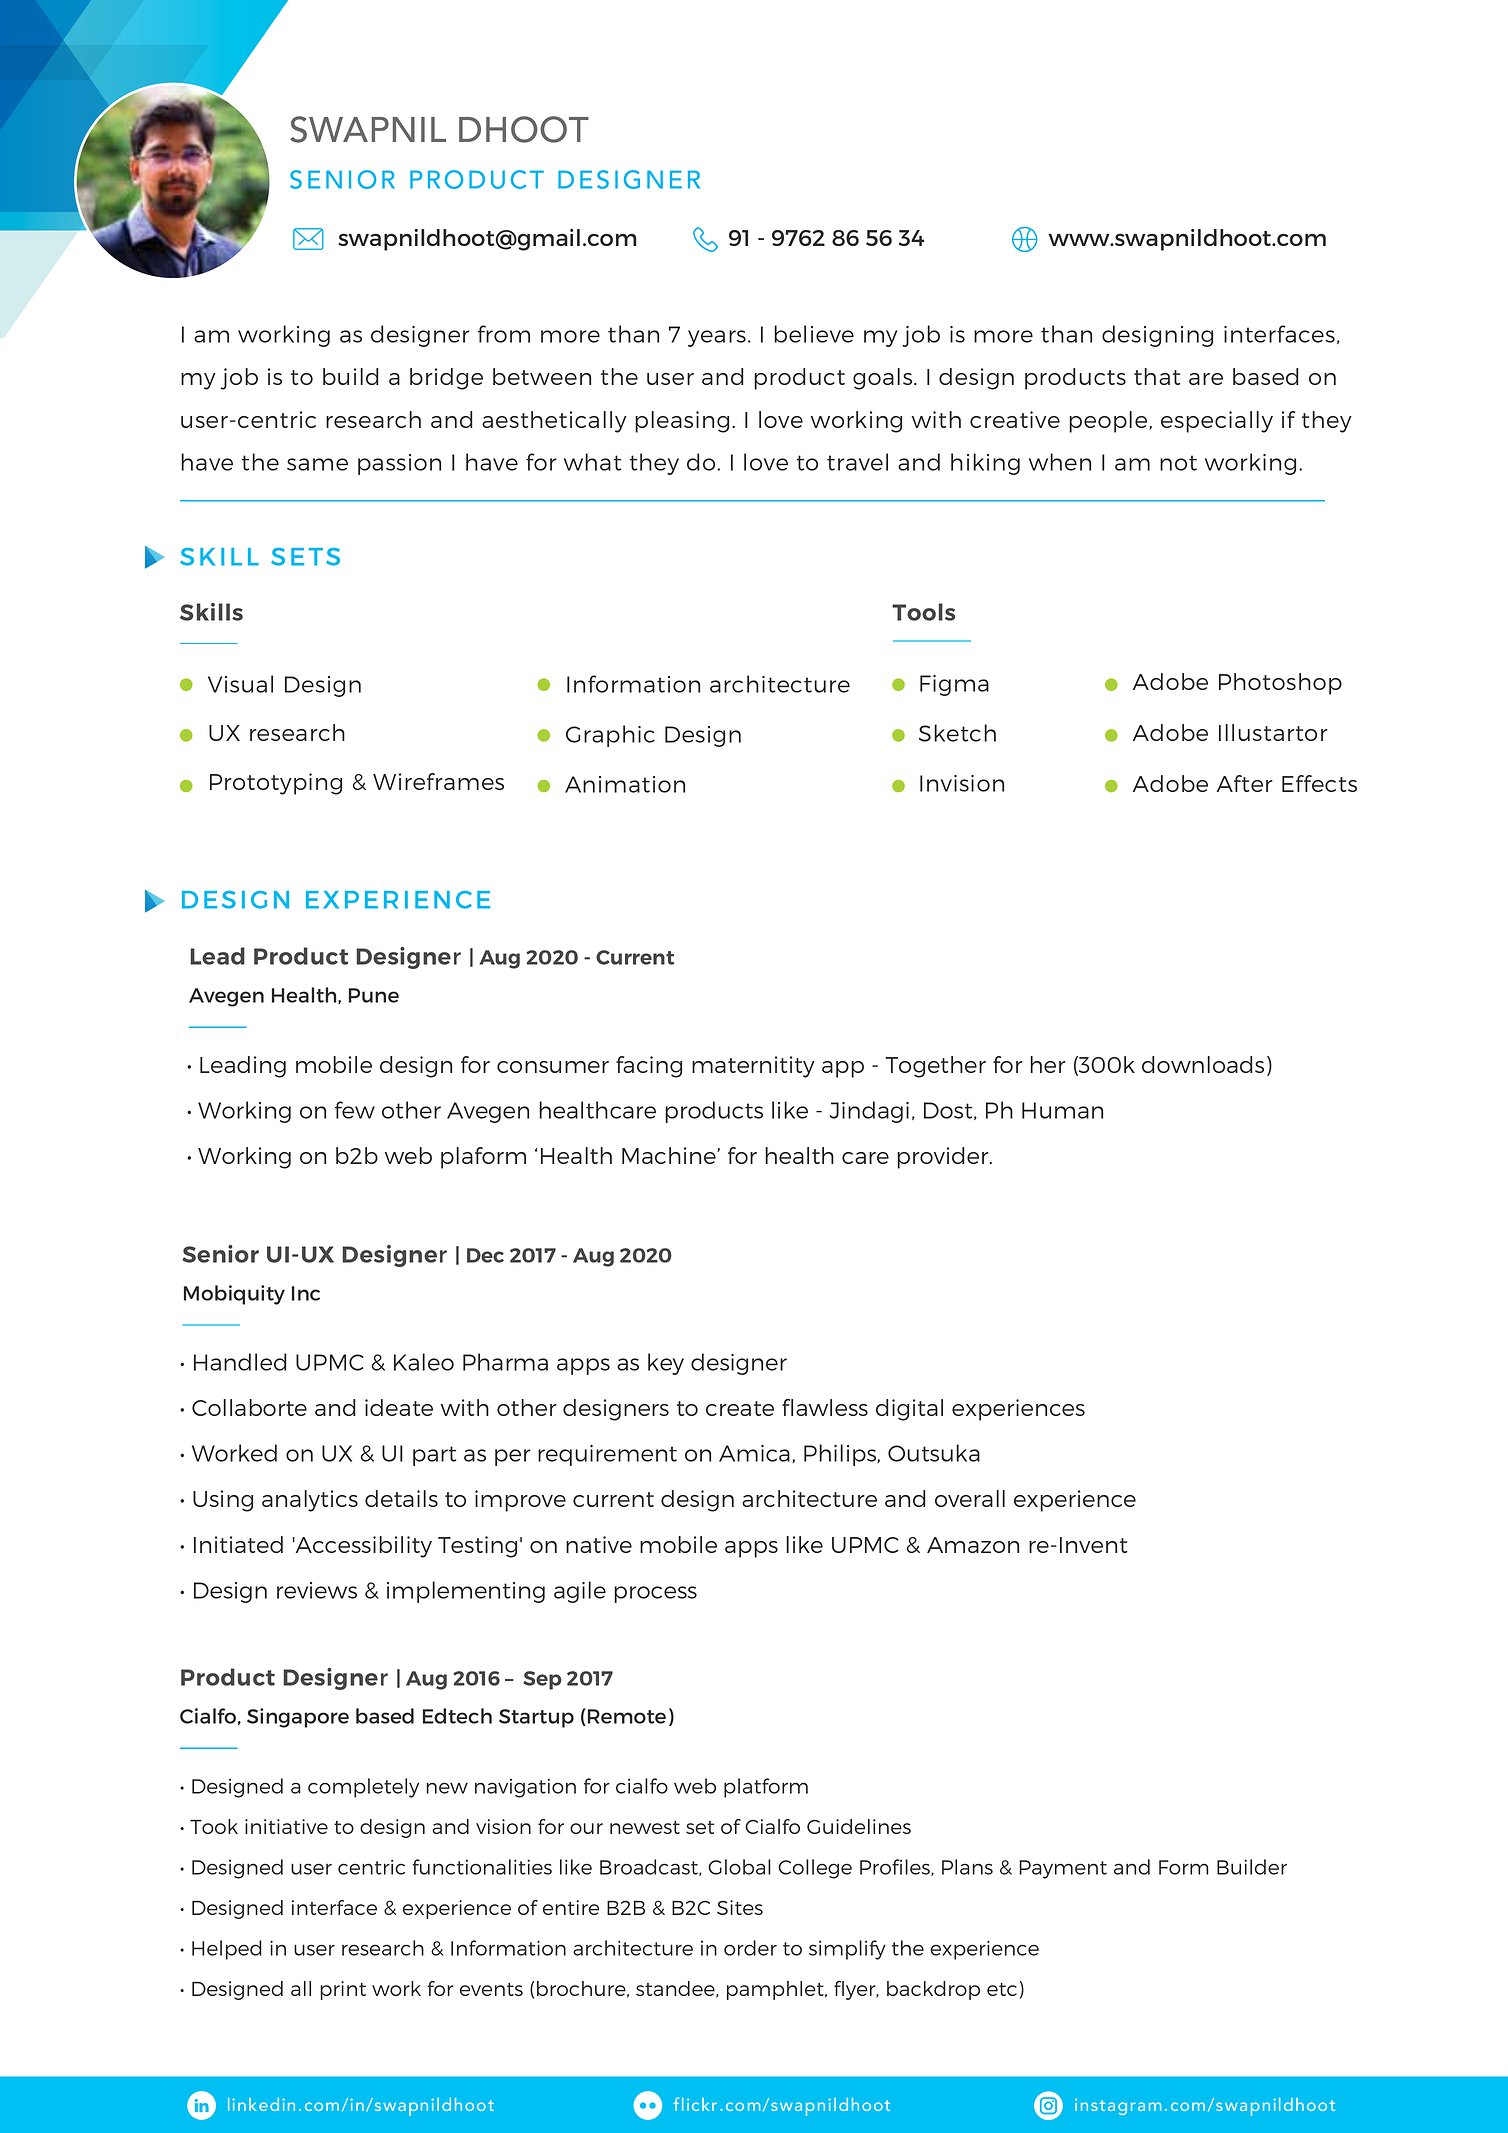 Image resolution: width=1508 pixels, height=2133 pixels. What do you see at coordinates (1203, 1064) in the image?
I see `downloads` at bounding box center [1203, 1064].
